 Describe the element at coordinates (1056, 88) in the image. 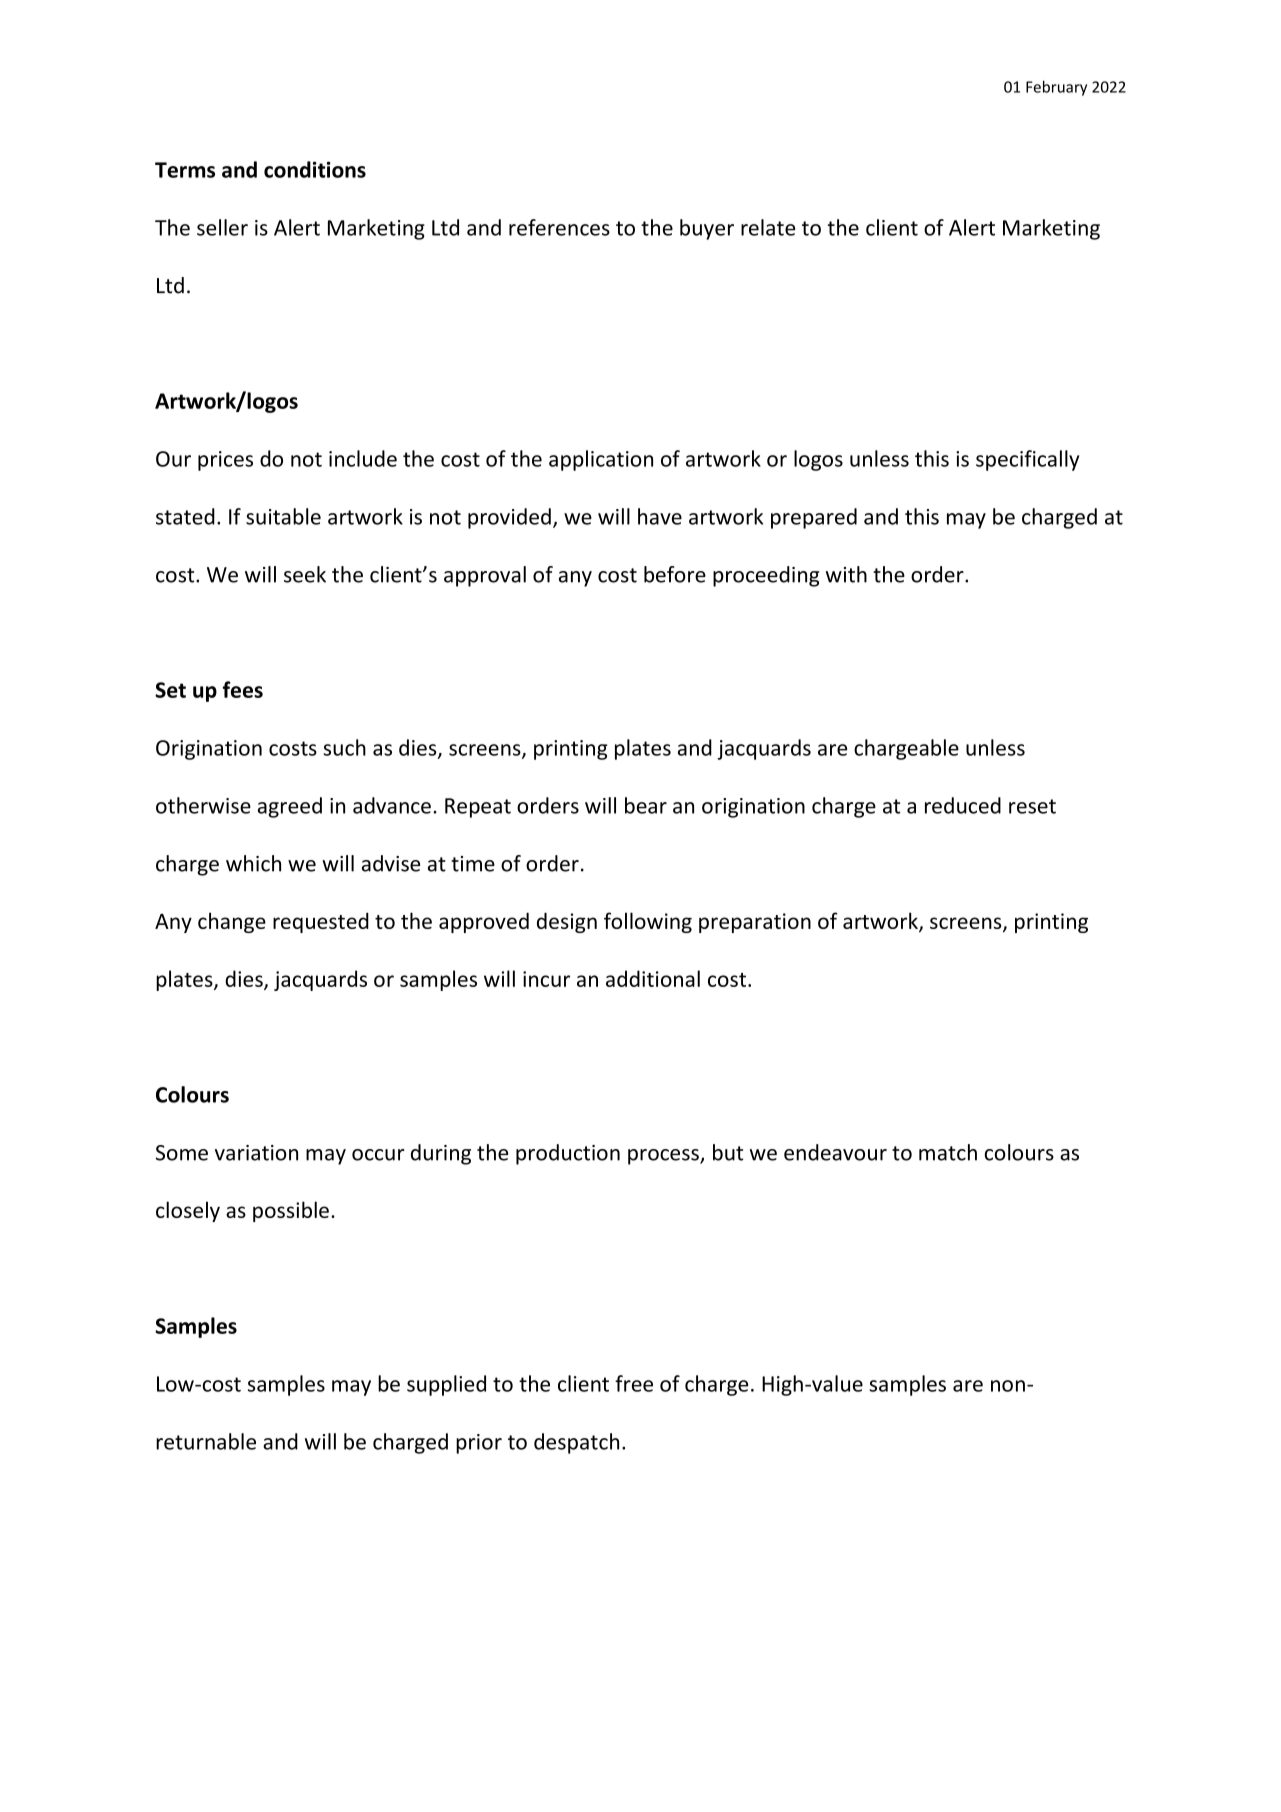

I see `February` at that location.
